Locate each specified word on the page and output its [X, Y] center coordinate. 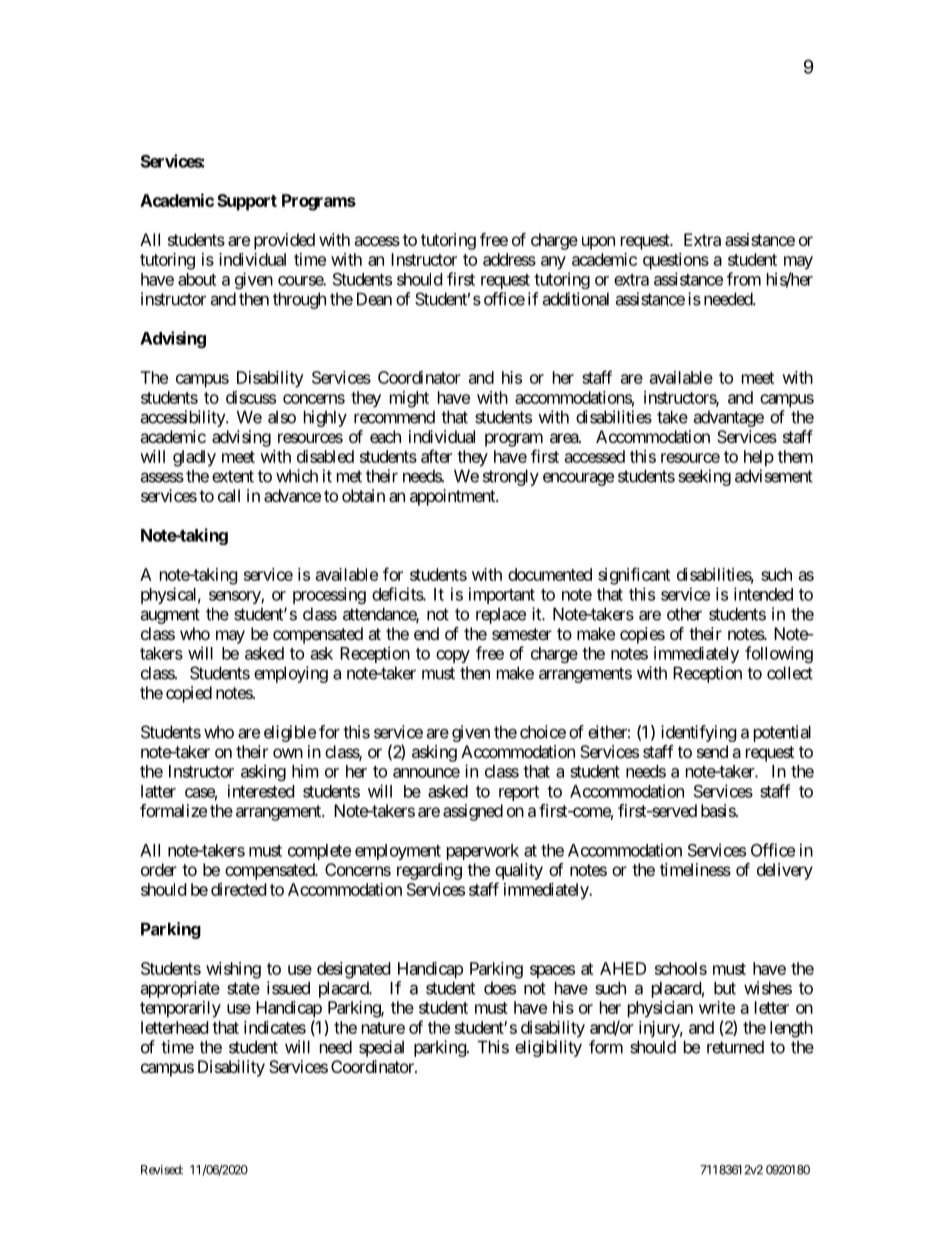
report [519, 793]
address [509, 259]
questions [676, 261]
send [712, 751]
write [717, 1007]
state [243, 988]
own [288, 753]
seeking [704, 477]
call [229, 495]
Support [247, 202]
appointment [453, 497]
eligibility [548, 1048]
